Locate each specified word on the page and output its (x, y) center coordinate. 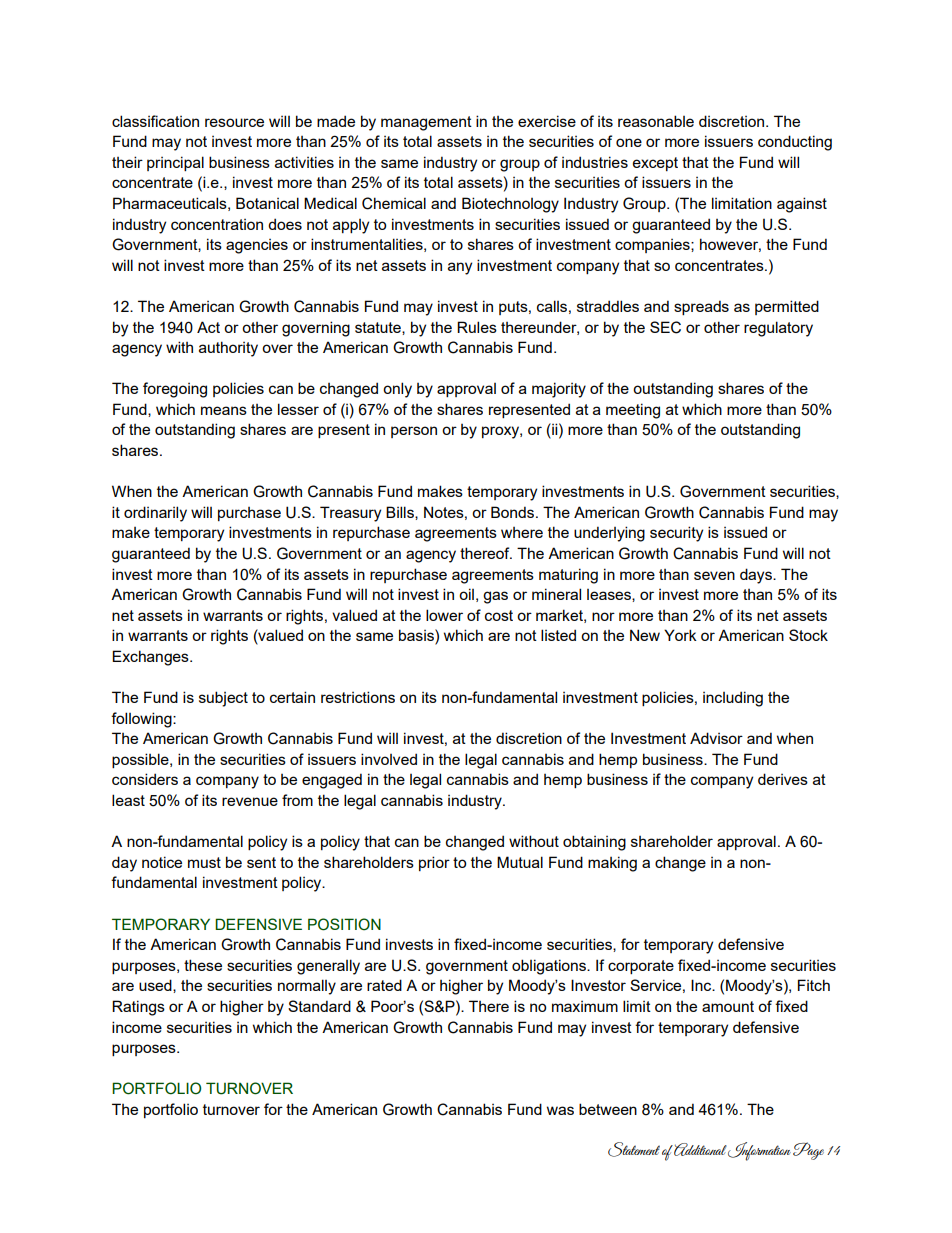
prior (434, 863)
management (426, 123)
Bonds (514, 512)
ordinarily (155, 514)
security (676, 534)
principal (175, 163)
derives (783, 779)
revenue (250, 801)
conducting (795, 143)
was (560, 1110)
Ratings (138, 1008)
